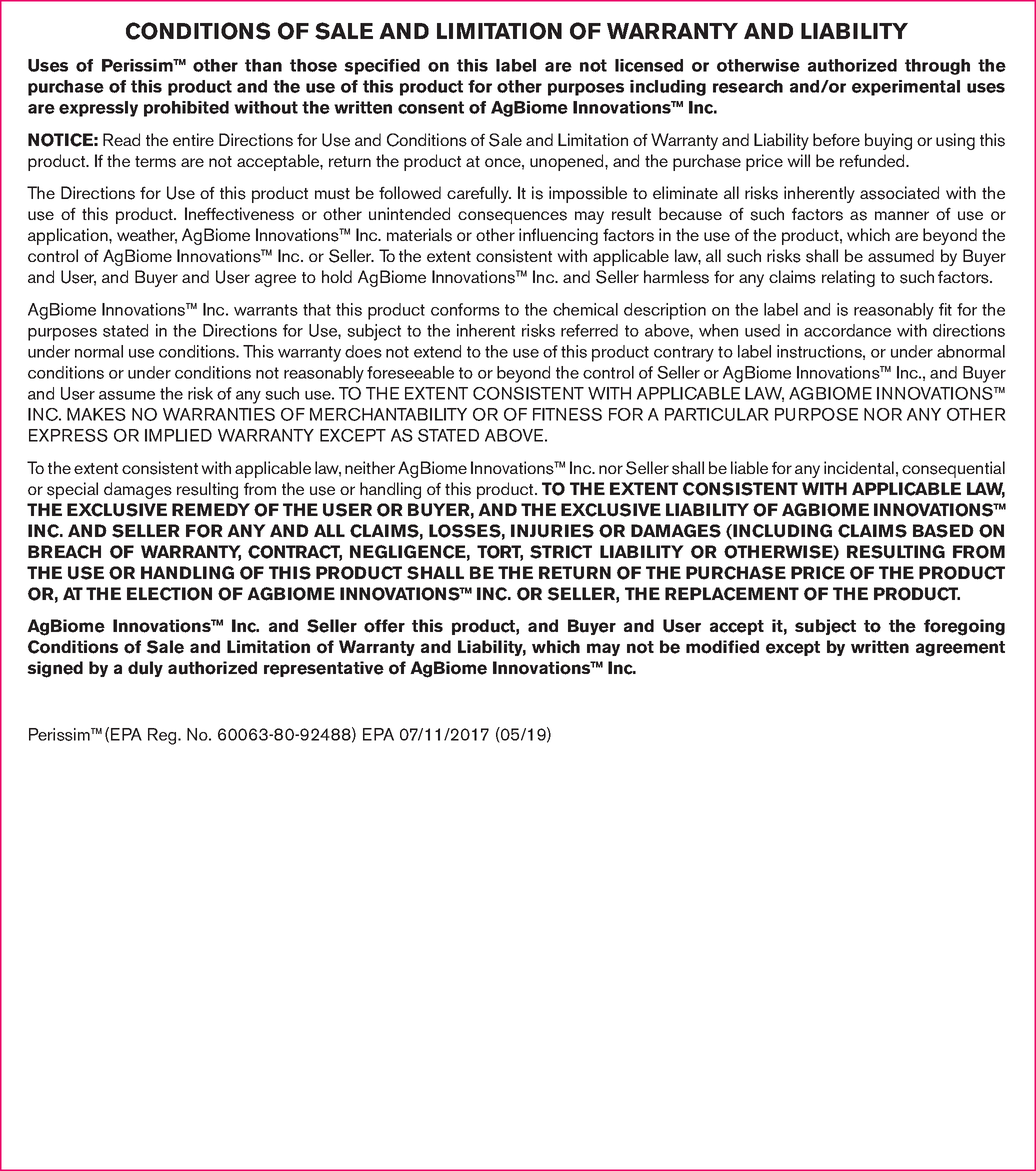 The image size is (1036, 1171). Describe the element at coordinates (437, 351) in the screenshot. I see `extend` at that location.
